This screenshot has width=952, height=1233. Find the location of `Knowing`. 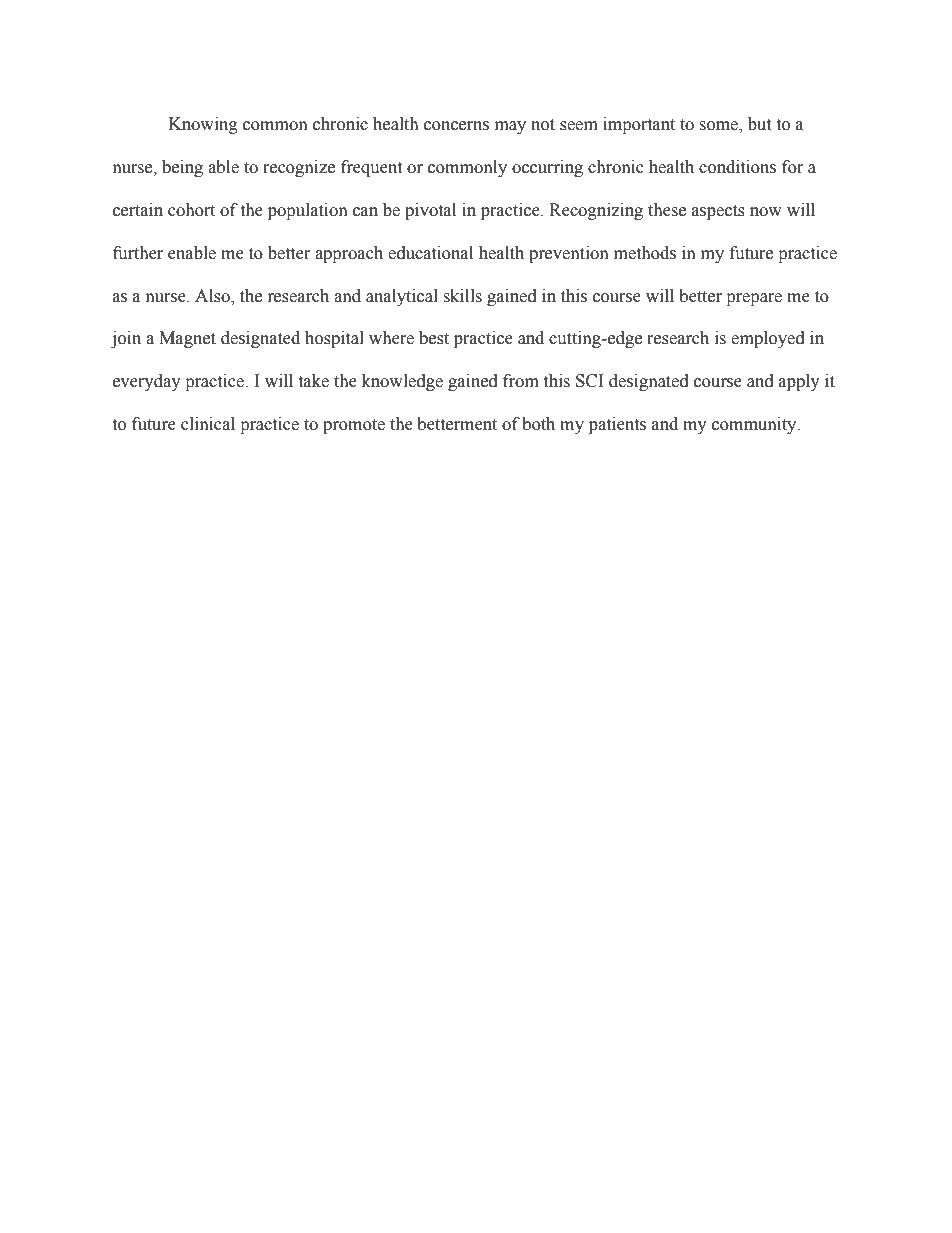

Knowing is located at coordinates (203, 125).
